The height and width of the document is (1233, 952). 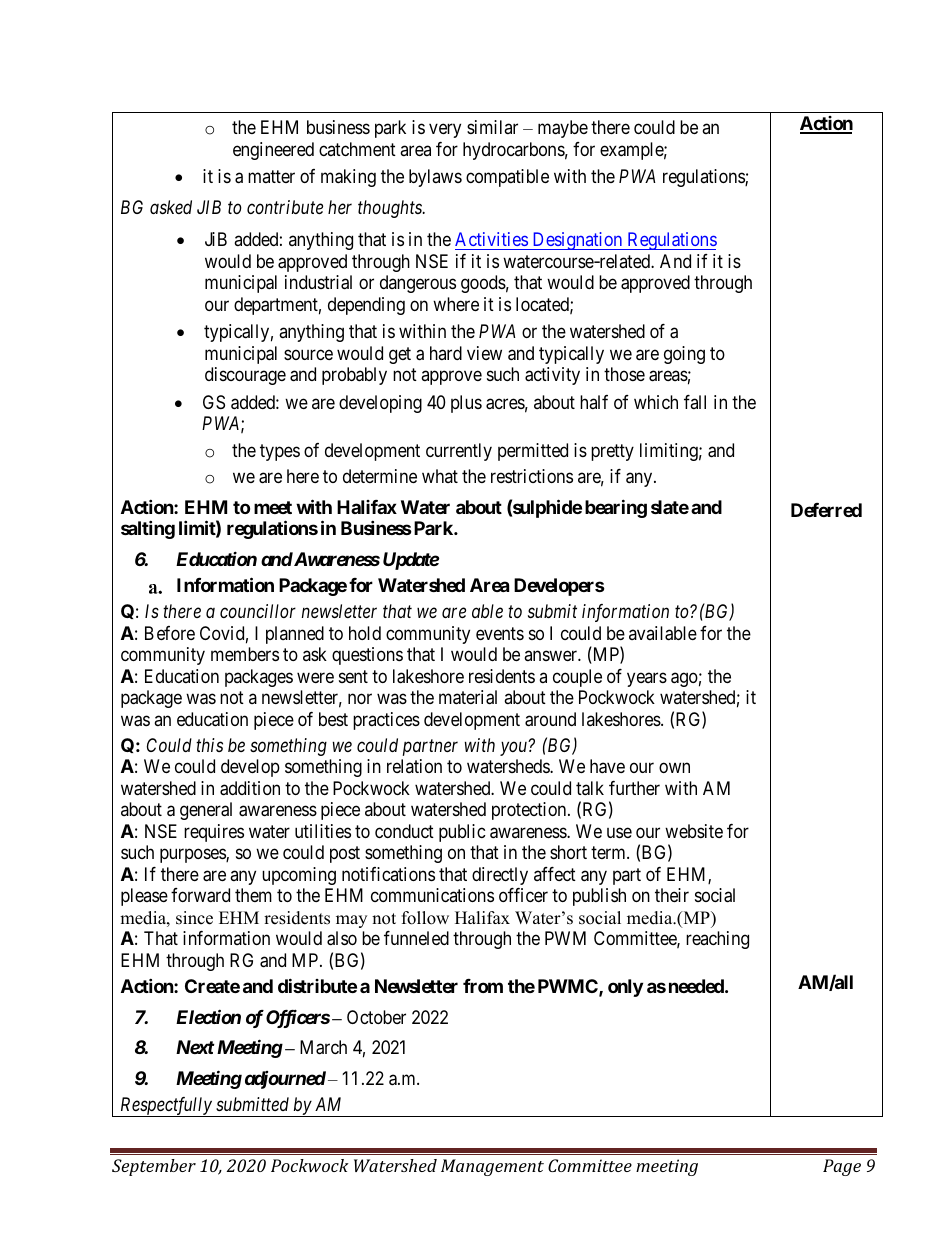 I want to click on maybe, so click(x=563, y=129).
